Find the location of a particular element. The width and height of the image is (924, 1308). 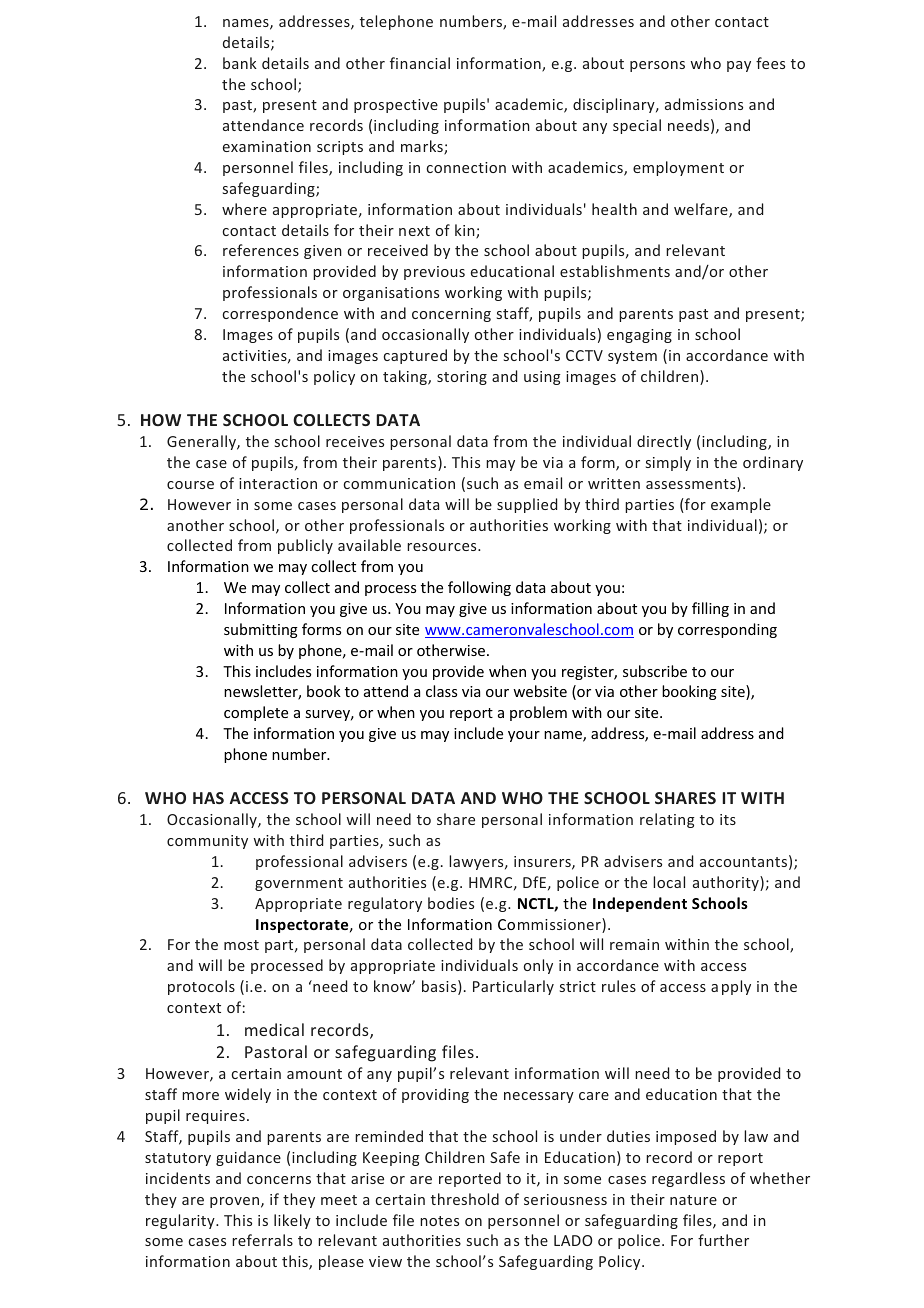

authority is located at coordinates (727, 883).
